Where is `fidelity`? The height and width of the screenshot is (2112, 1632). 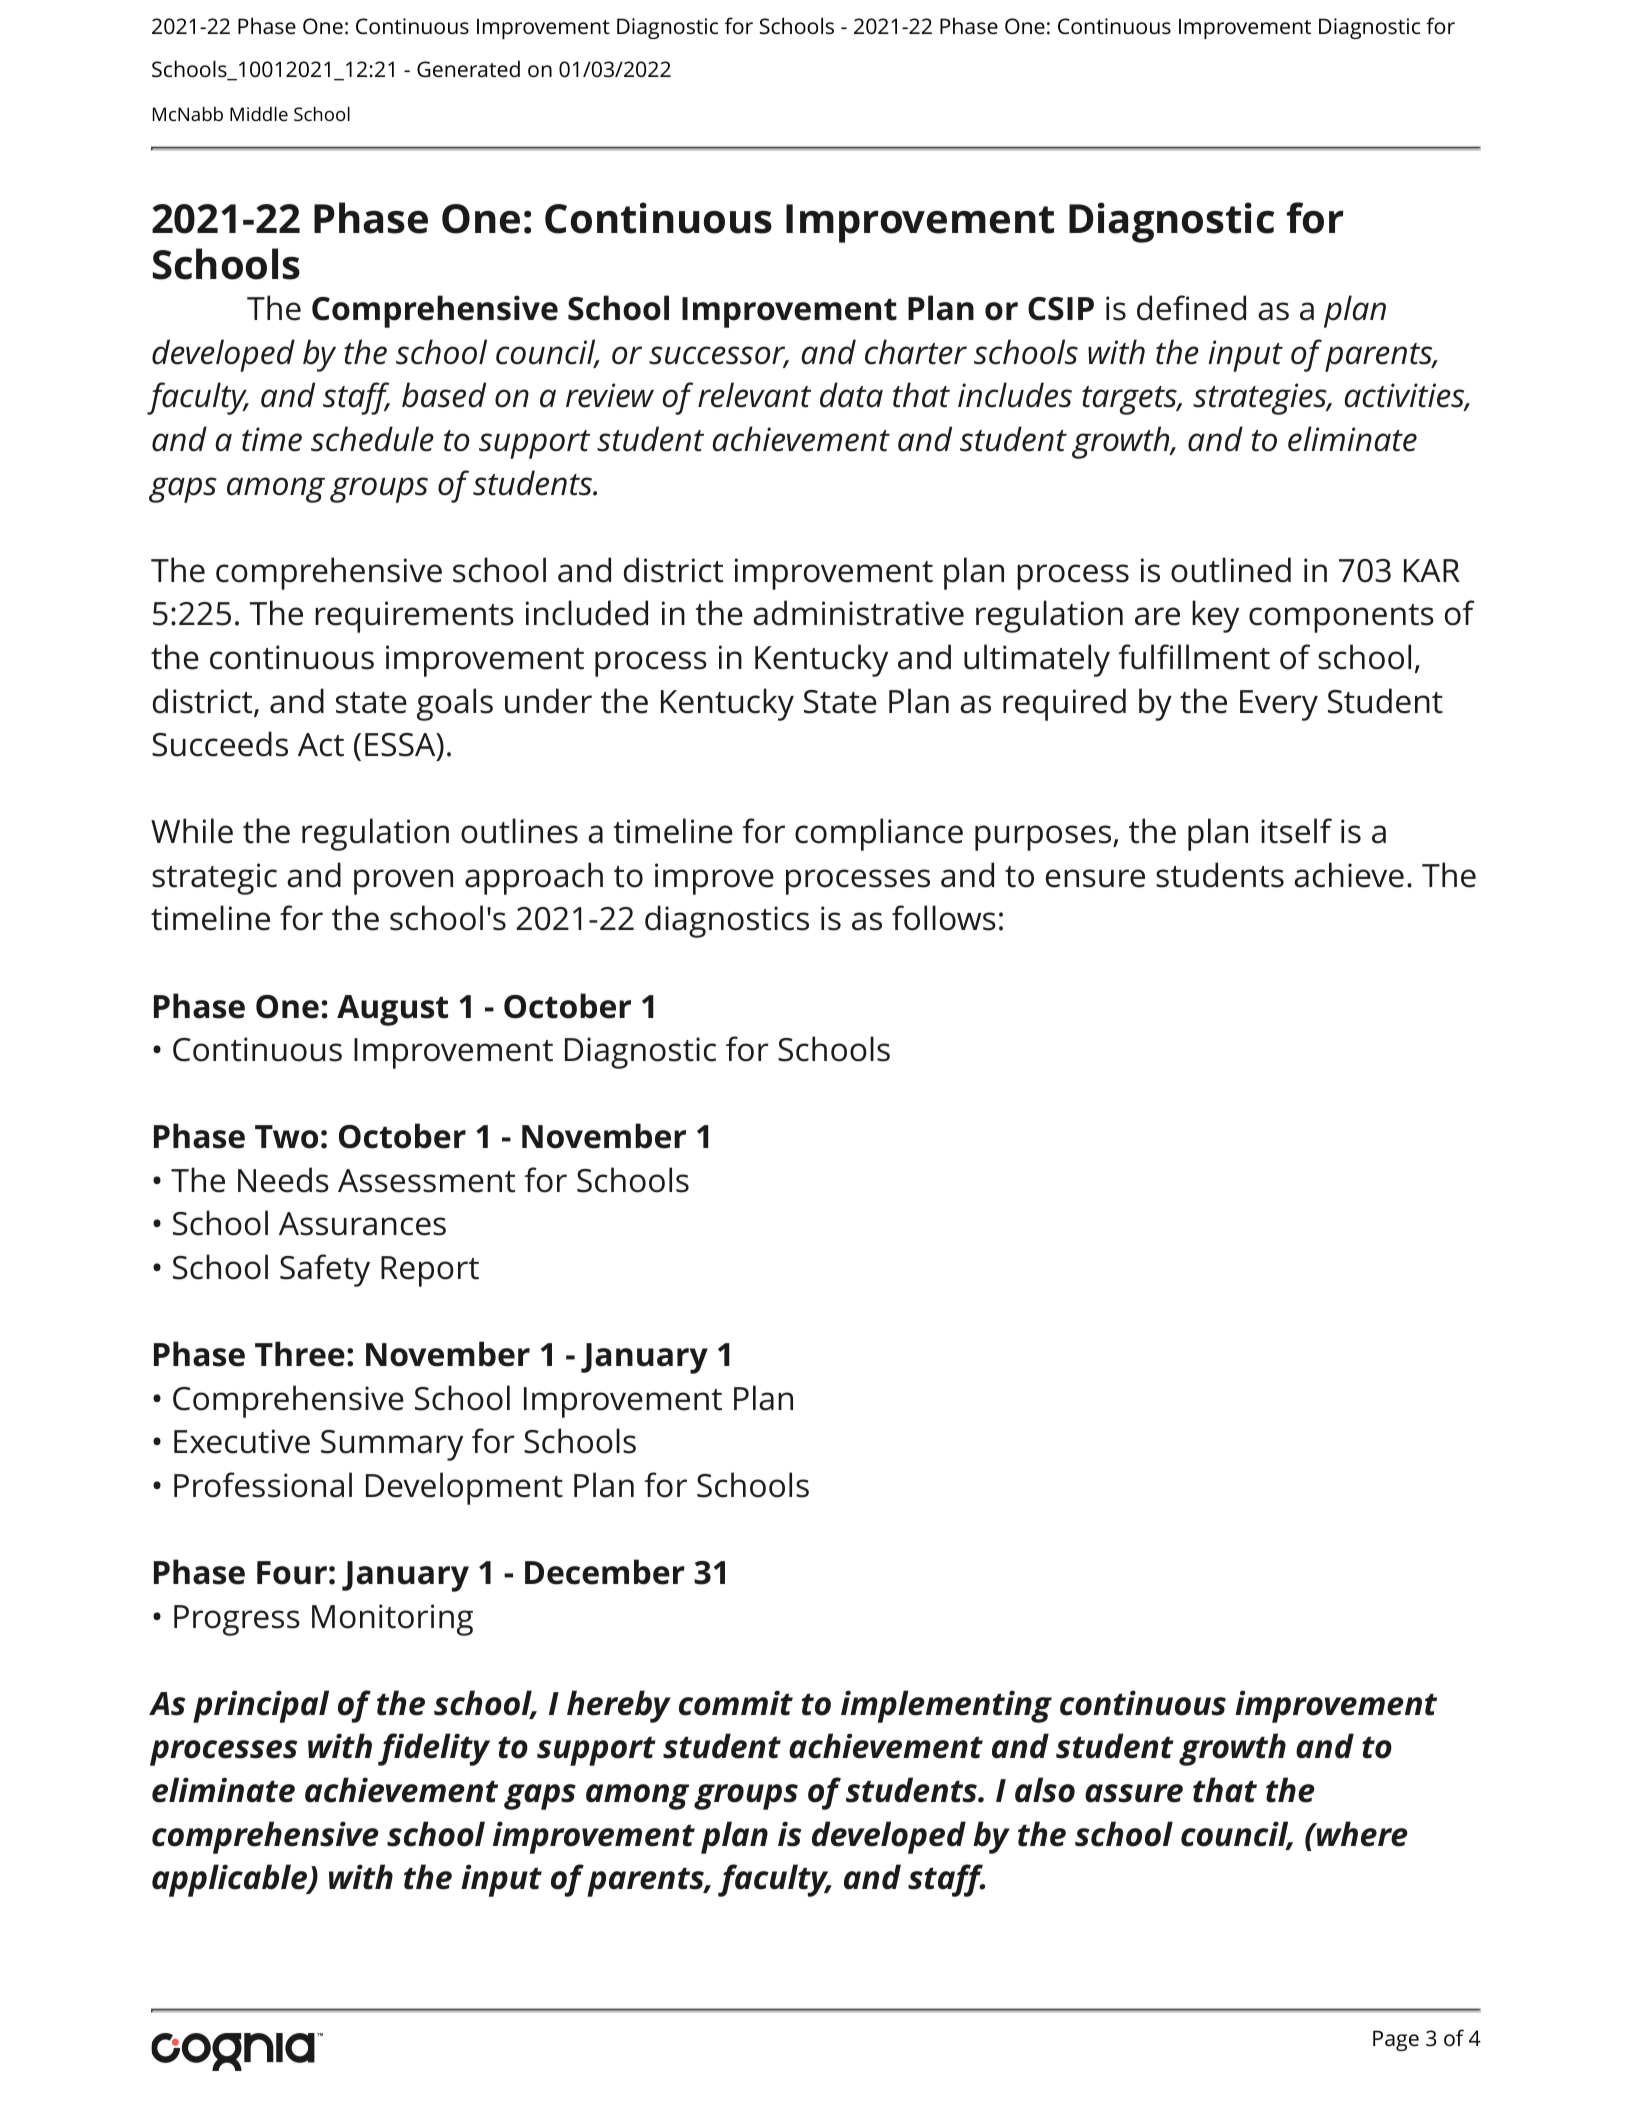
fidelity is located at coordinates (434, 1749).
